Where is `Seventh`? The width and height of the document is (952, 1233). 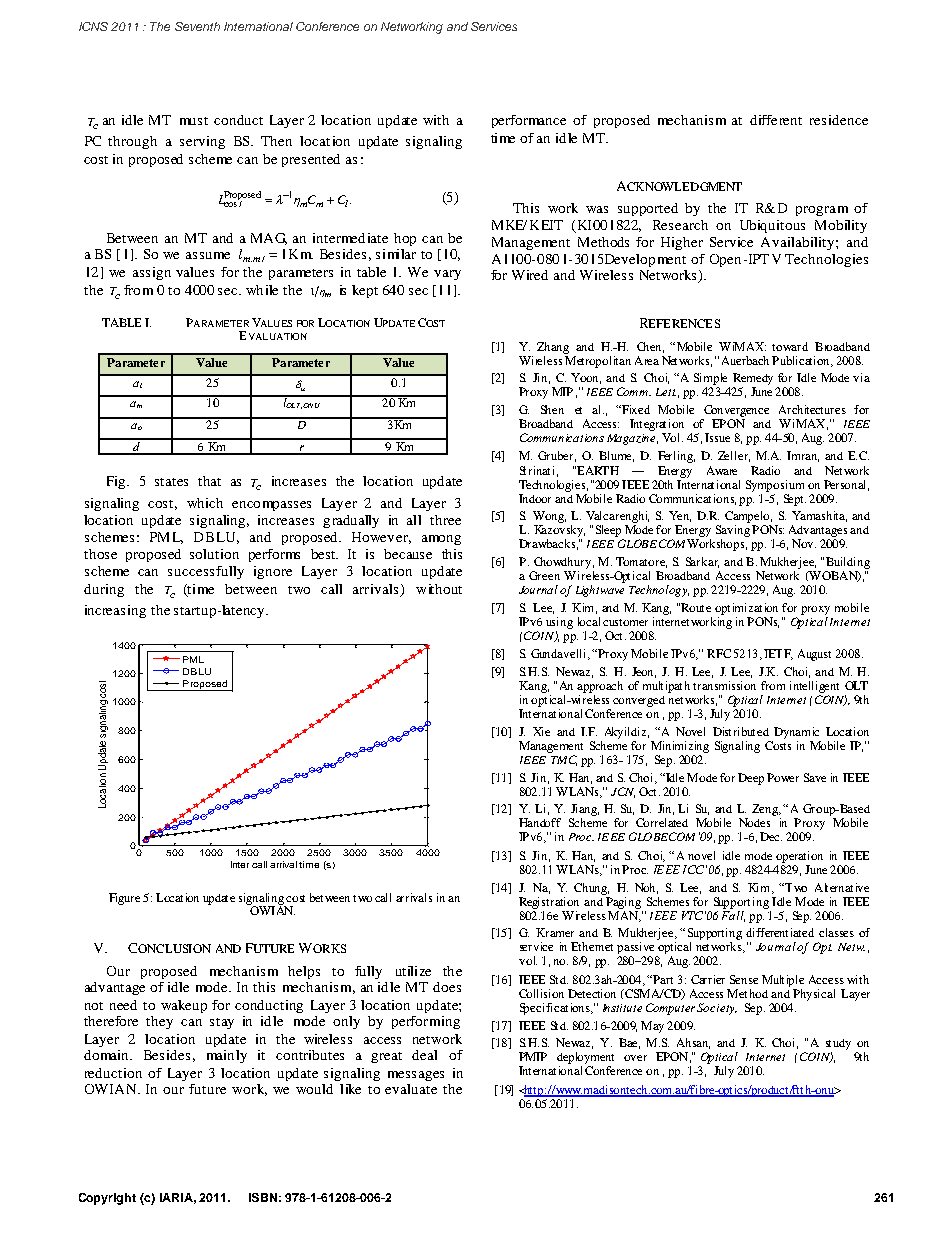
Seventh is located at coordinates (197, 26).
